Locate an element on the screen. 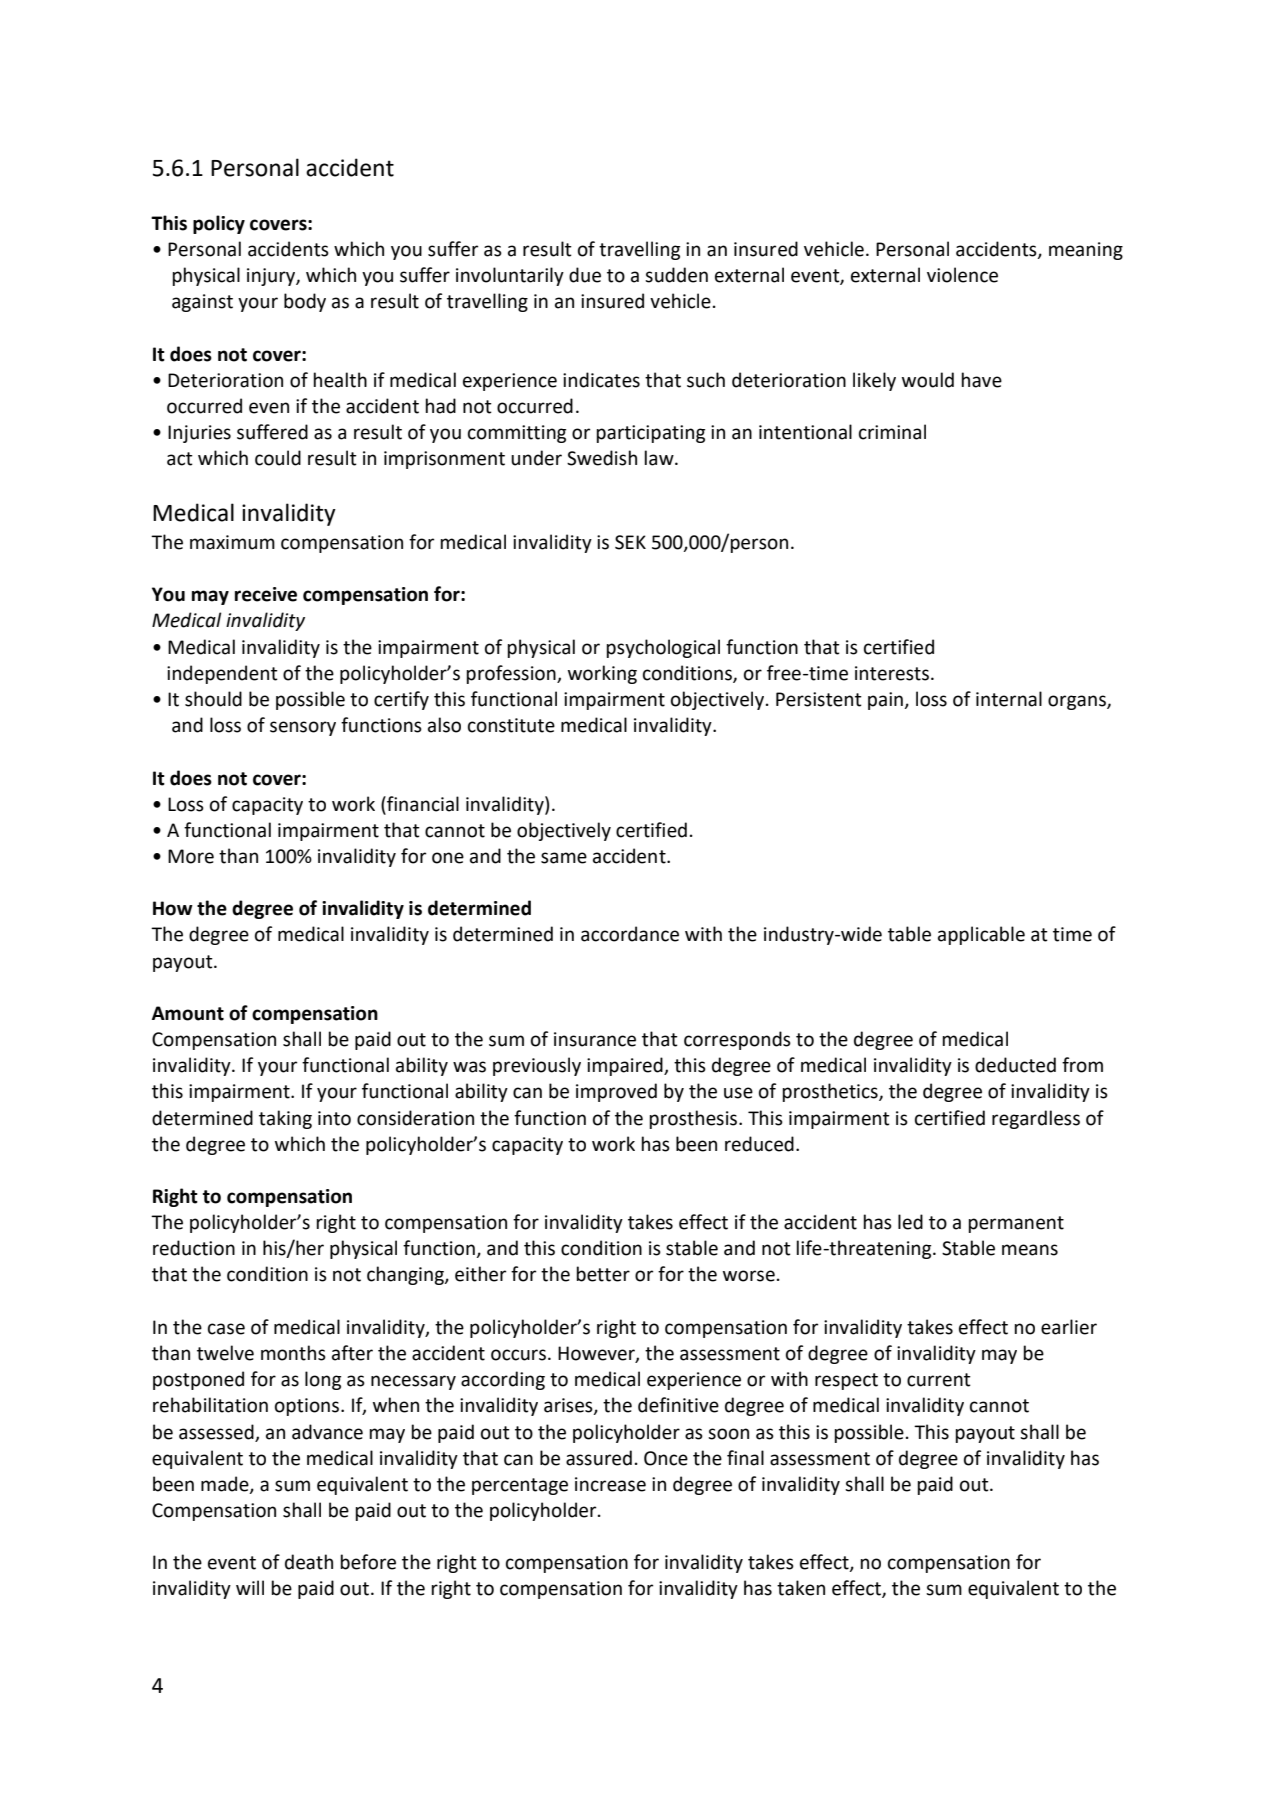  sudden is located at coordinates (676, 275).
